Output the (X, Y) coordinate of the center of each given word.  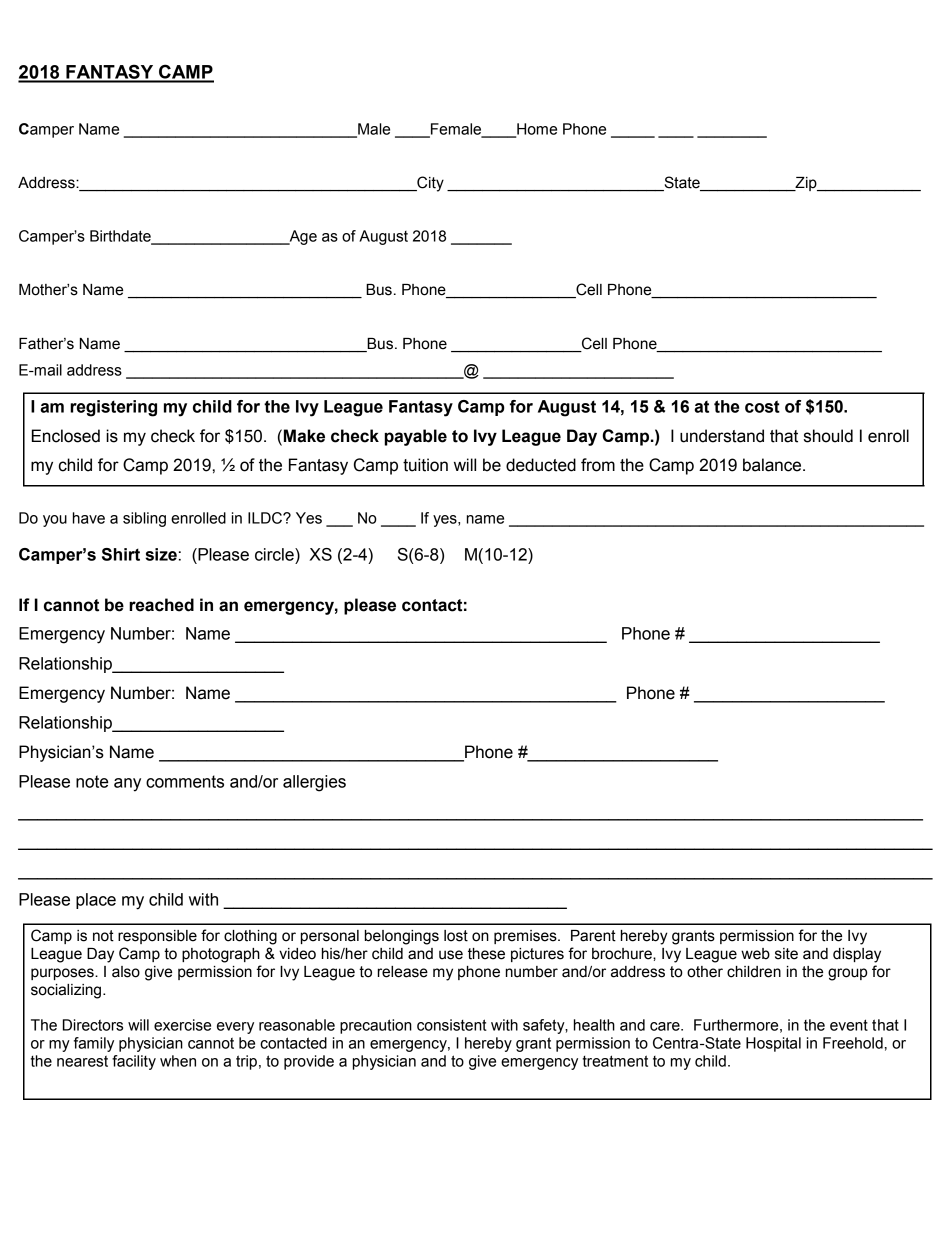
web (755, 954)
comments (185, 781)
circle (275, 554)
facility (134, 1062)
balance (773, 465)
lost (456, 936)
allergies (314, 783)
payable (416, 437)
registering (113, 408)
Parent (593, 936)
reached (161, 605)
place (96, 901)
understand (722, 436)
